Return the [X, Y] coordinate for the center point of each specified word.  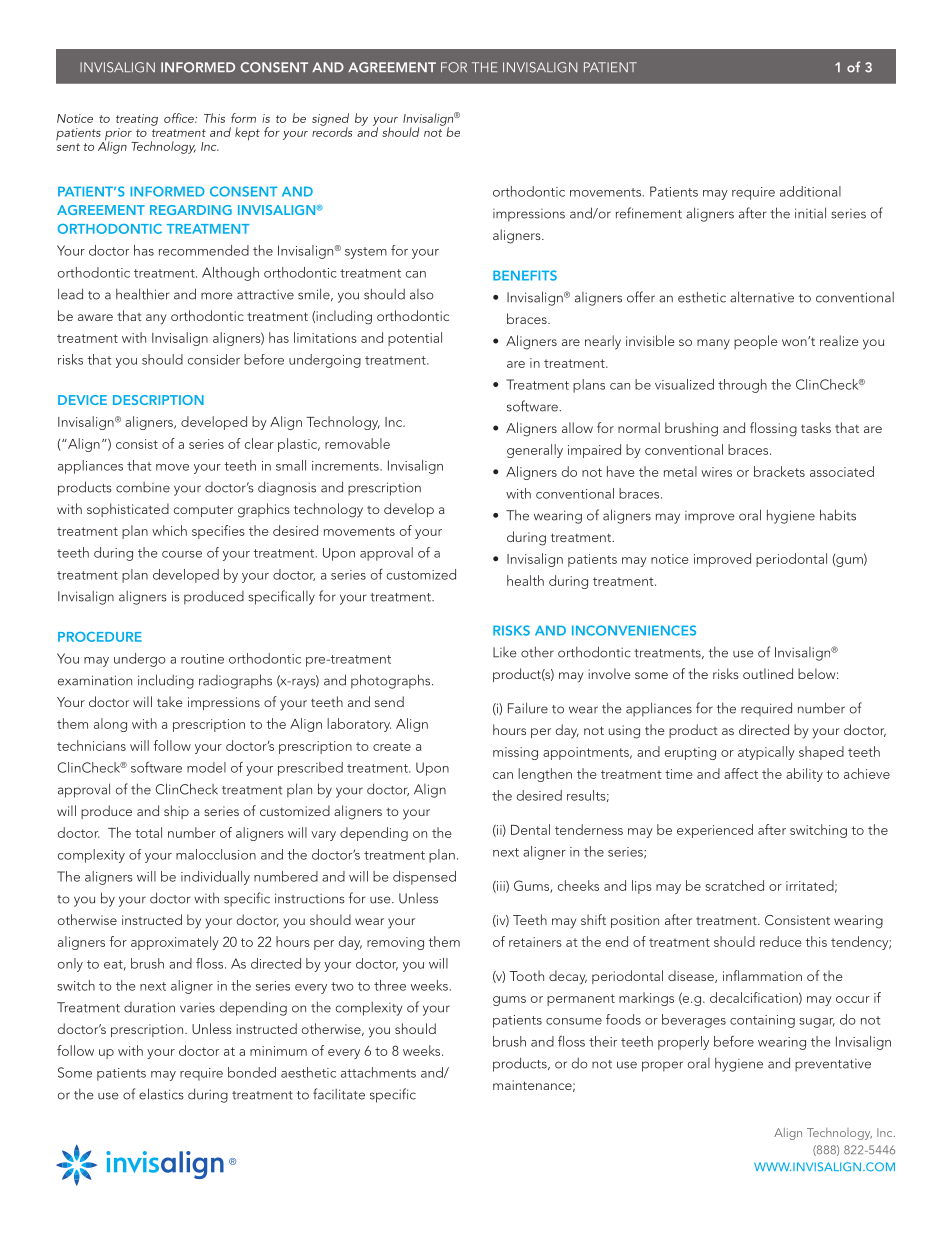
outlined [768, 673]
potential [415, 339]
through [742, 386]
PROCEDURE [100, 637]
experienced [715, 831]
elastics [161, 1094]
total [148, 832]
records [332, 131]
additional [810, 191]
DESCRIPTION [158, 400]
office [180, 118]
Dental [530, 829]
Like [505, 652]
